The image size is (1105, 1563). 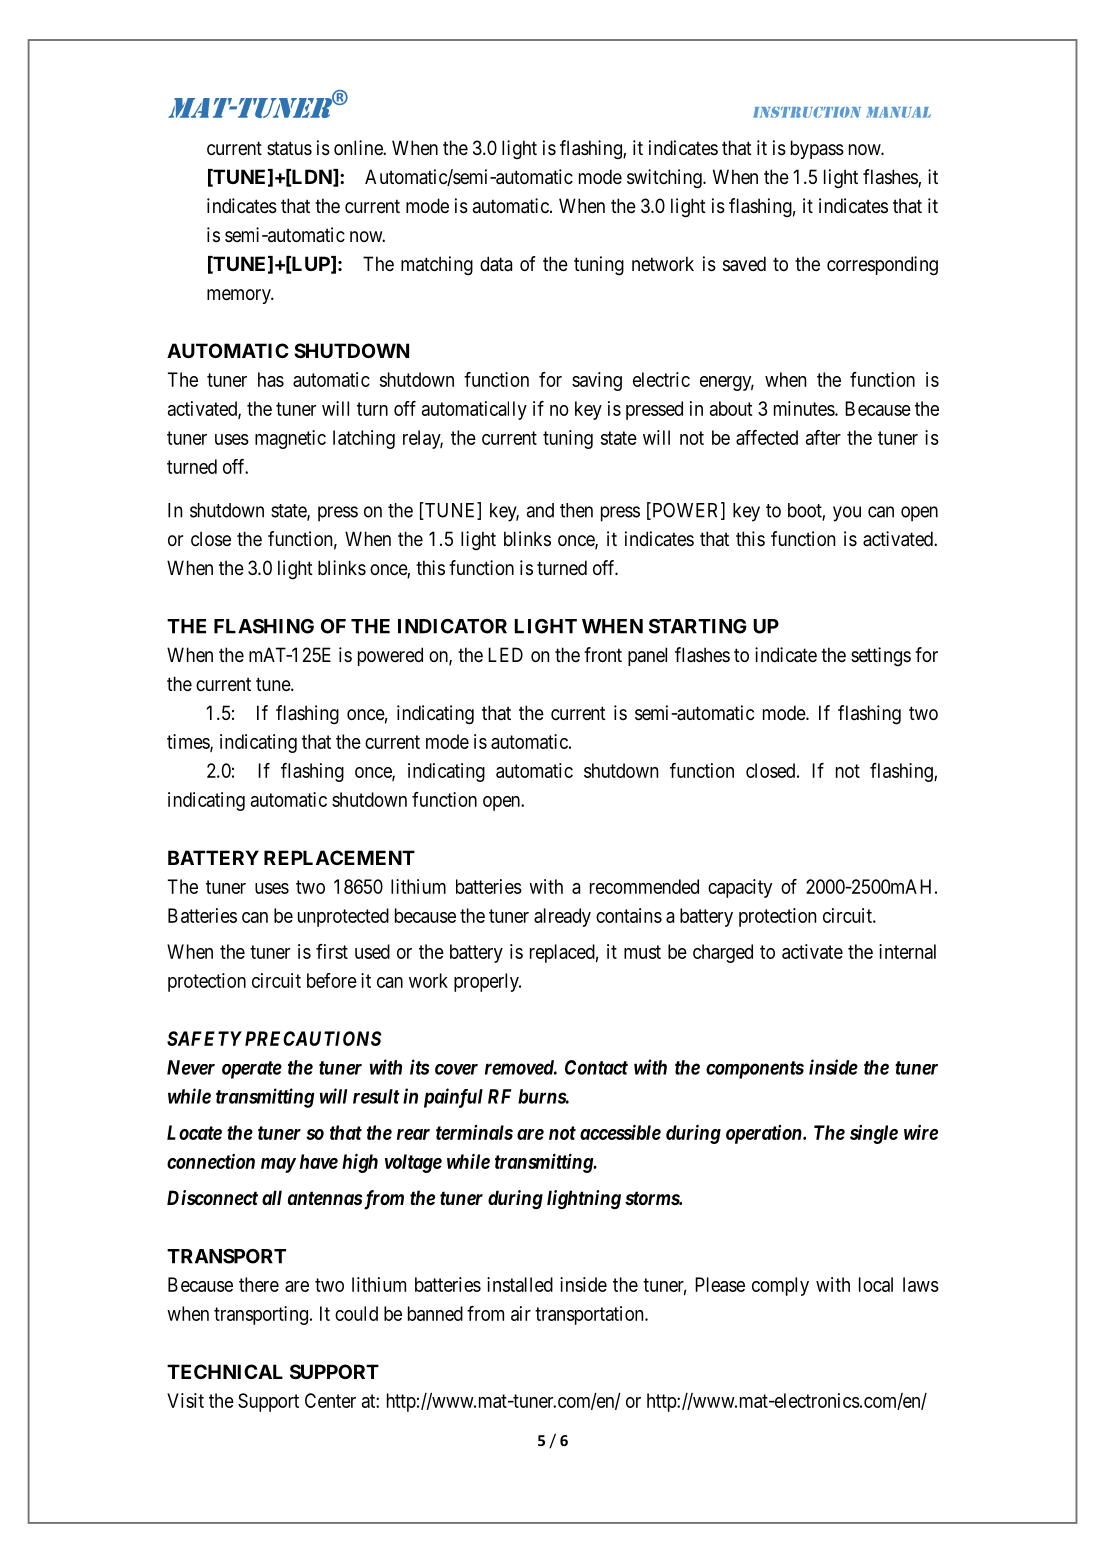 I want to click on before, so click(x=332, y=980).
